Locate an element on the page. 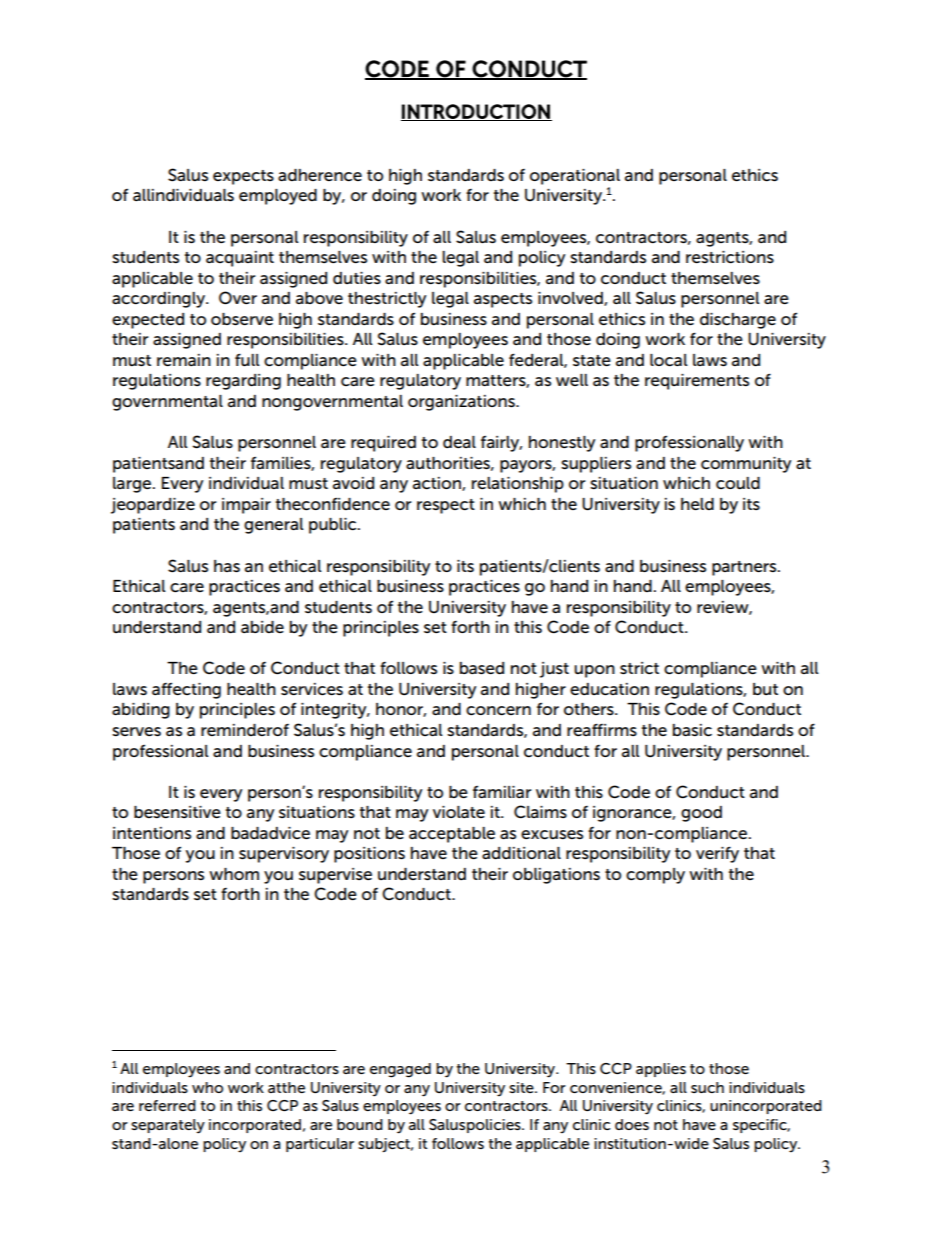 The width and height of the document is (952, 1233). based is located at coordinates (482, 668).
